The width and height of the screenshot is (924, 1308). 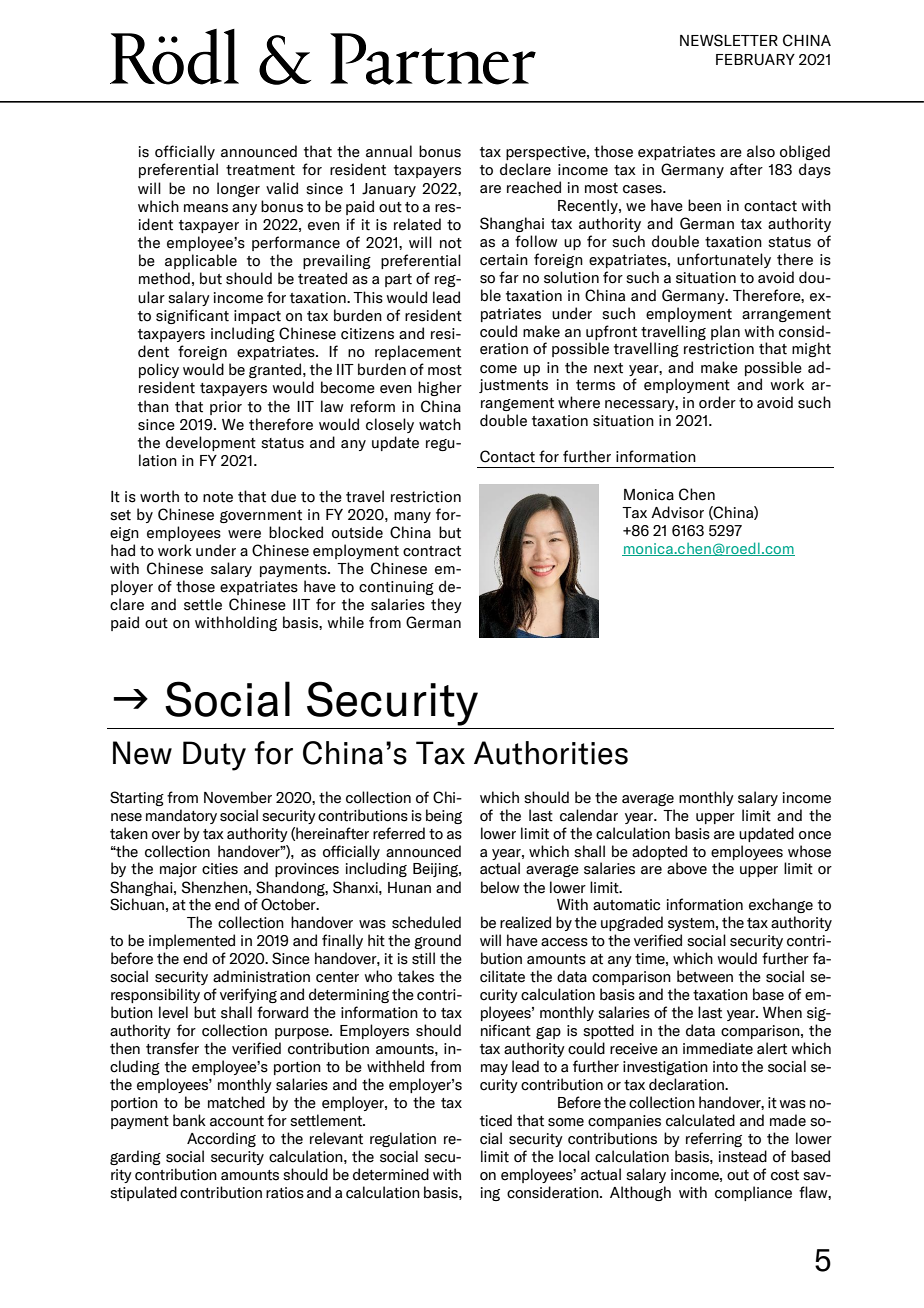 I want to click on determined, so click(x=391, y=1174).
